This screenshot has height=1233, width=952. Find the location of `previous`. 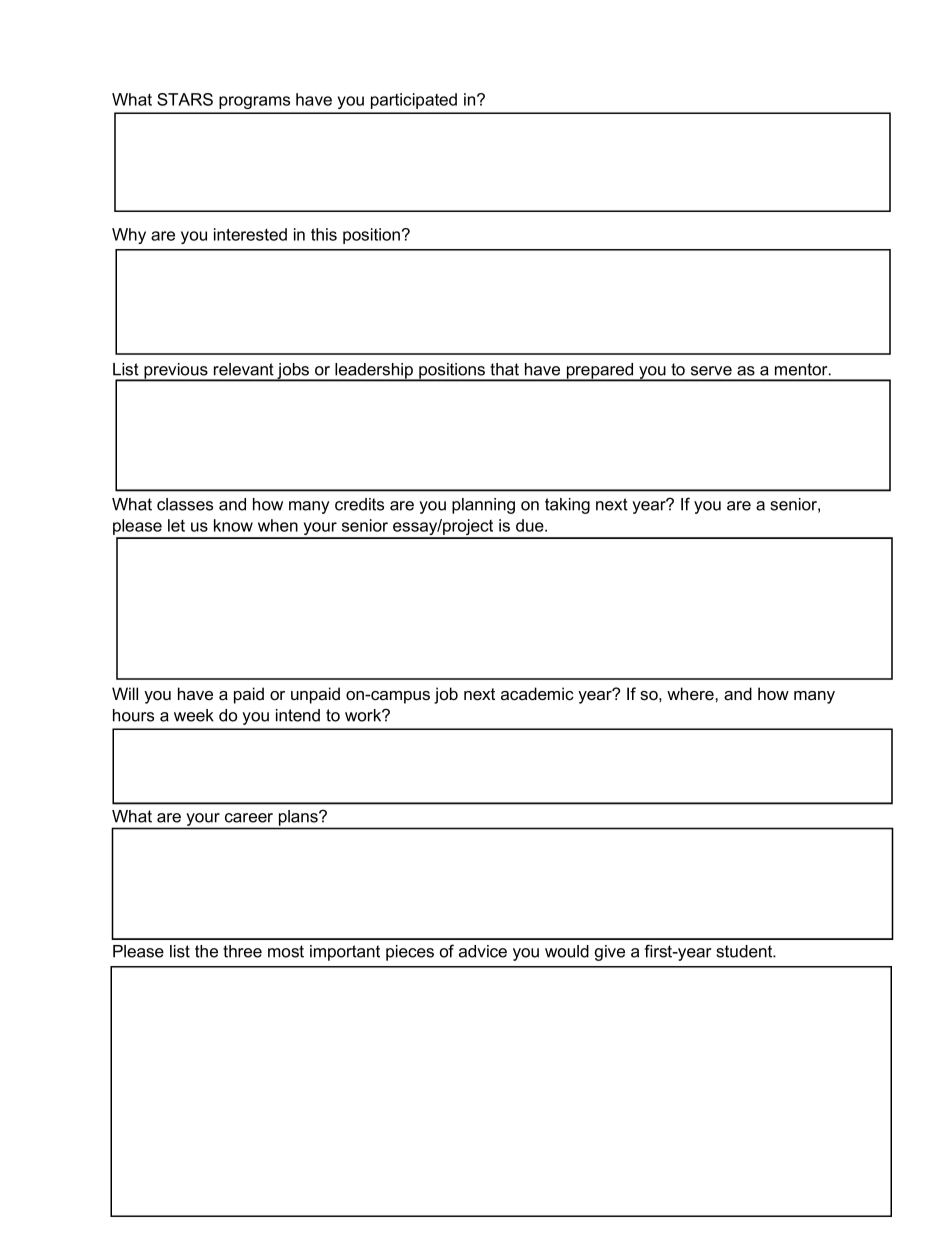

previous is located at coordinates (176, 372).
